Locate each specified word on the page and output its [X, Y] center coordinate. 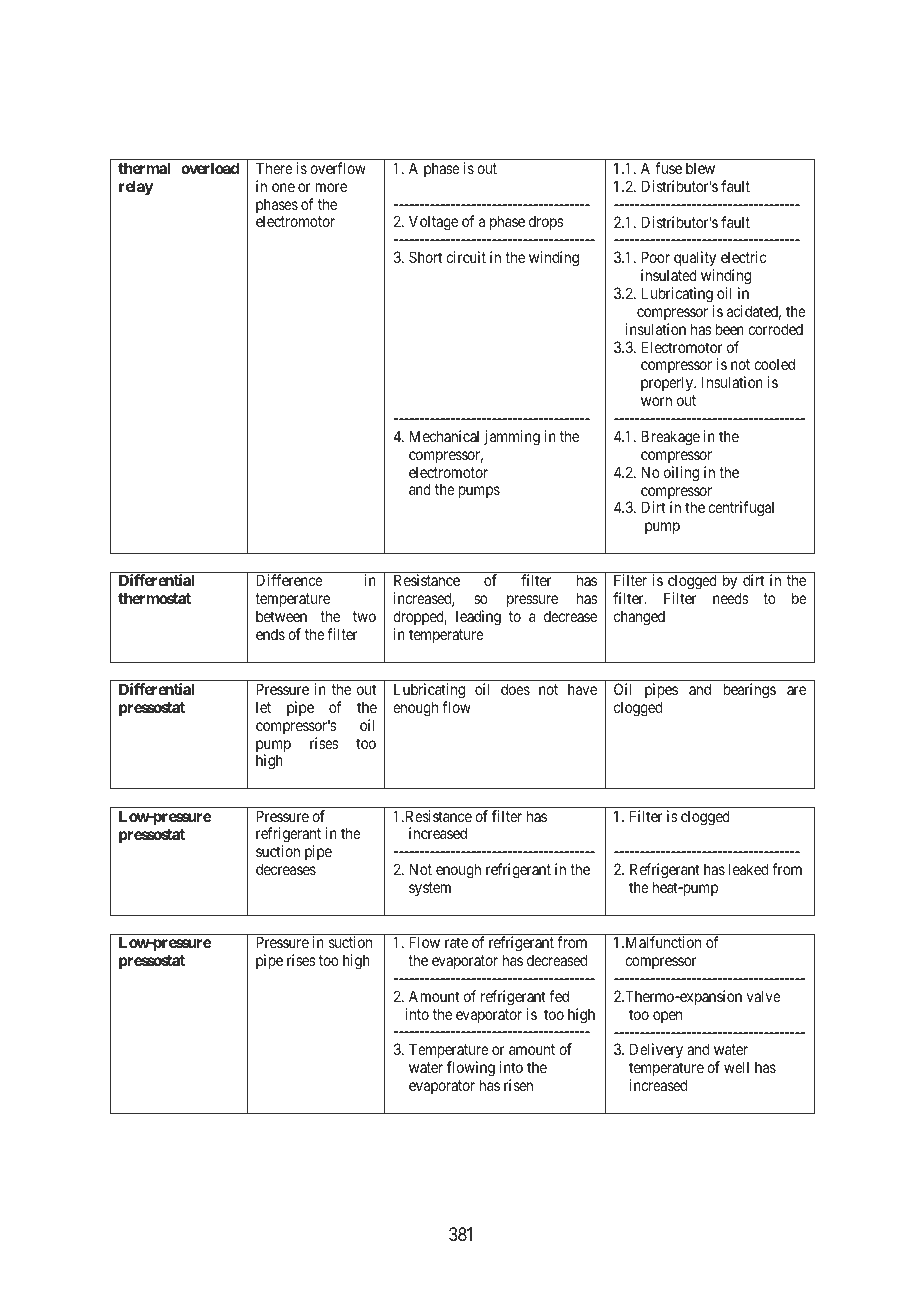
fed [559, 996]
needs [731, 598]
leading [478, 618]
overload [210, 168]
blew [700, 168]
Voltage [433, 223]
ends [270, 634]
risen [518, 1085]
